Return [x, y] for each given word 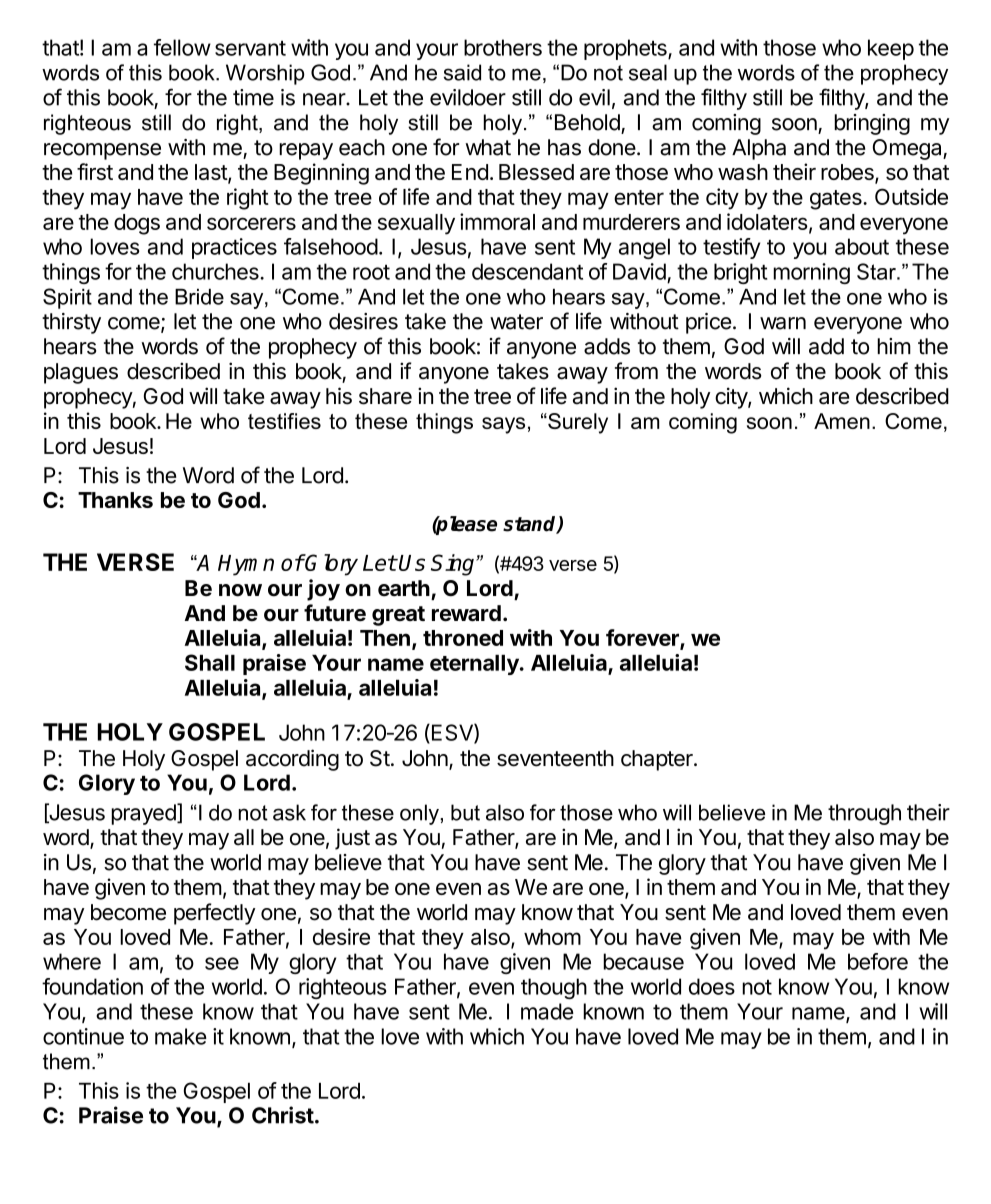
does [712, 986]
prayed [144, 814]
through [864, 814]
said [462, 72]
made [547, 1011]
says [503, 425]
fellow [182, 47]
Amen [842, 421]
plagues [81, 373]
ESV [452, 733]
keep [891, 49]
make [181, 1036]
